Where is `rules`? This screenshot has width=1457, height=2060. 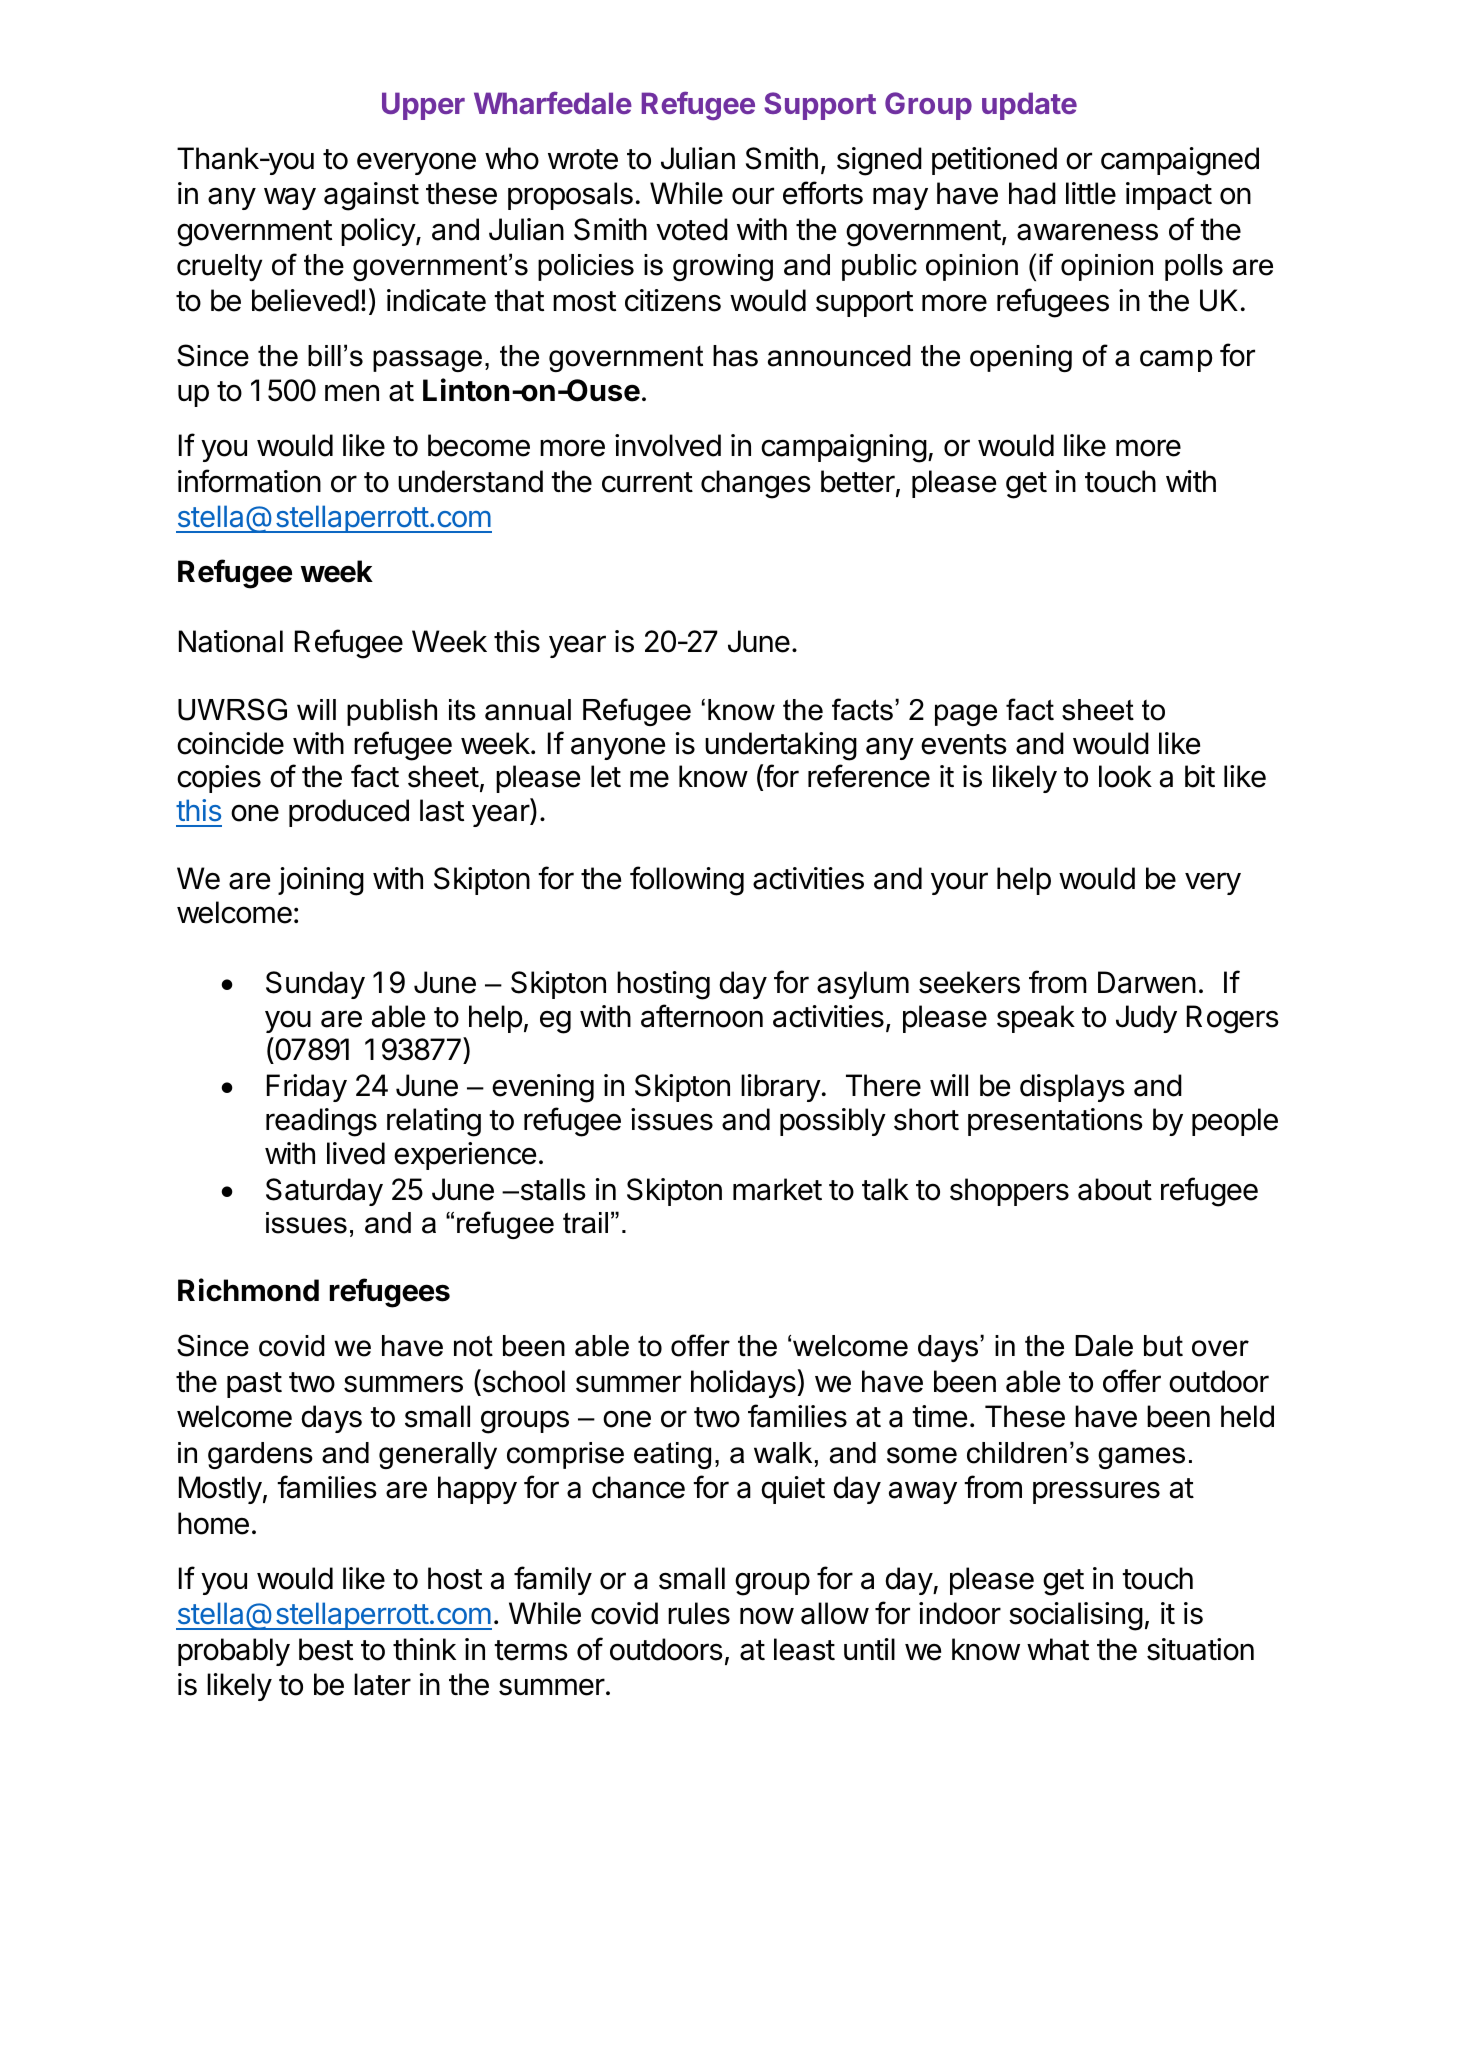
rules is located at coordinates (699, 1613).
